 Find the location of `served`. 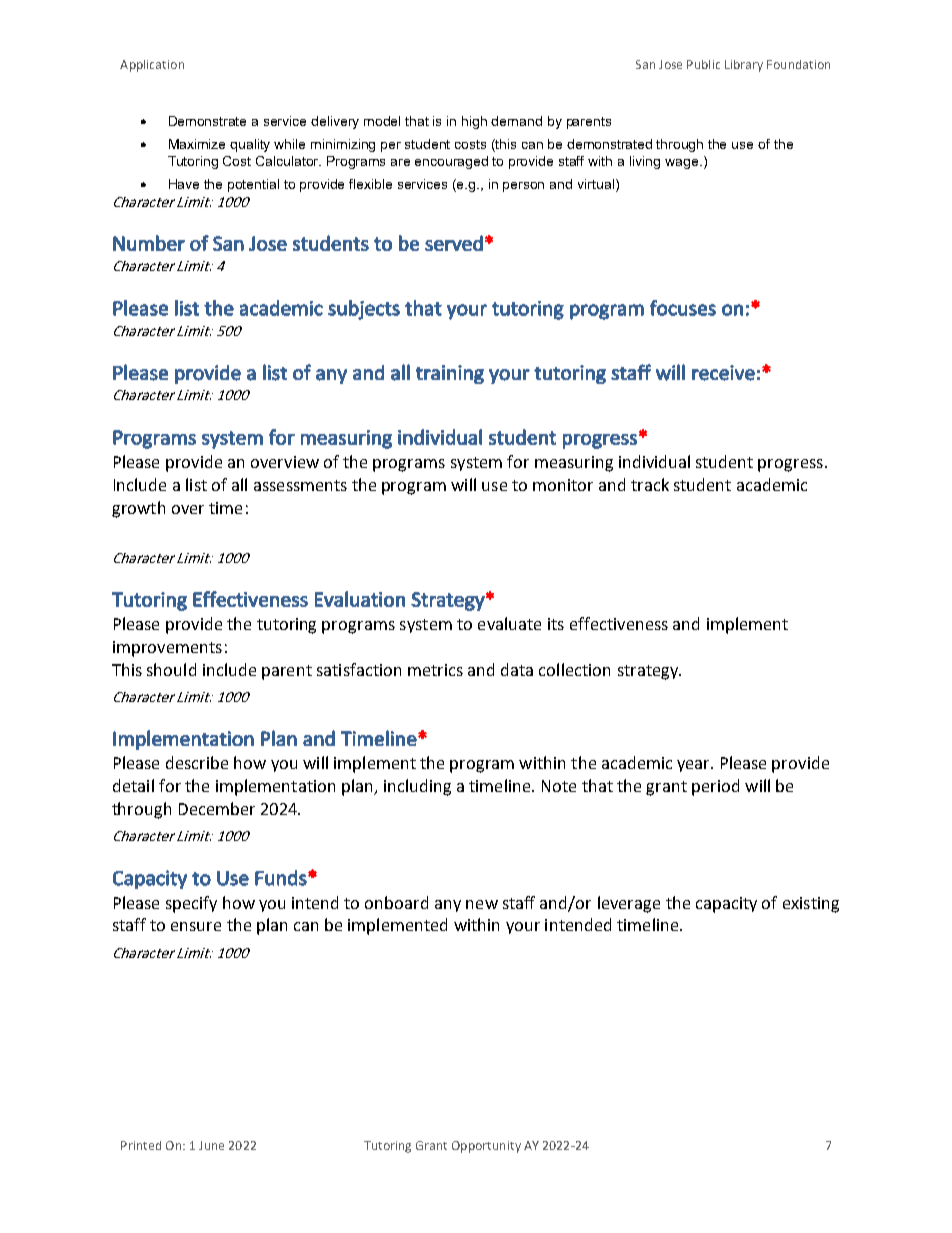

served is located at coordinates (454, 243).
